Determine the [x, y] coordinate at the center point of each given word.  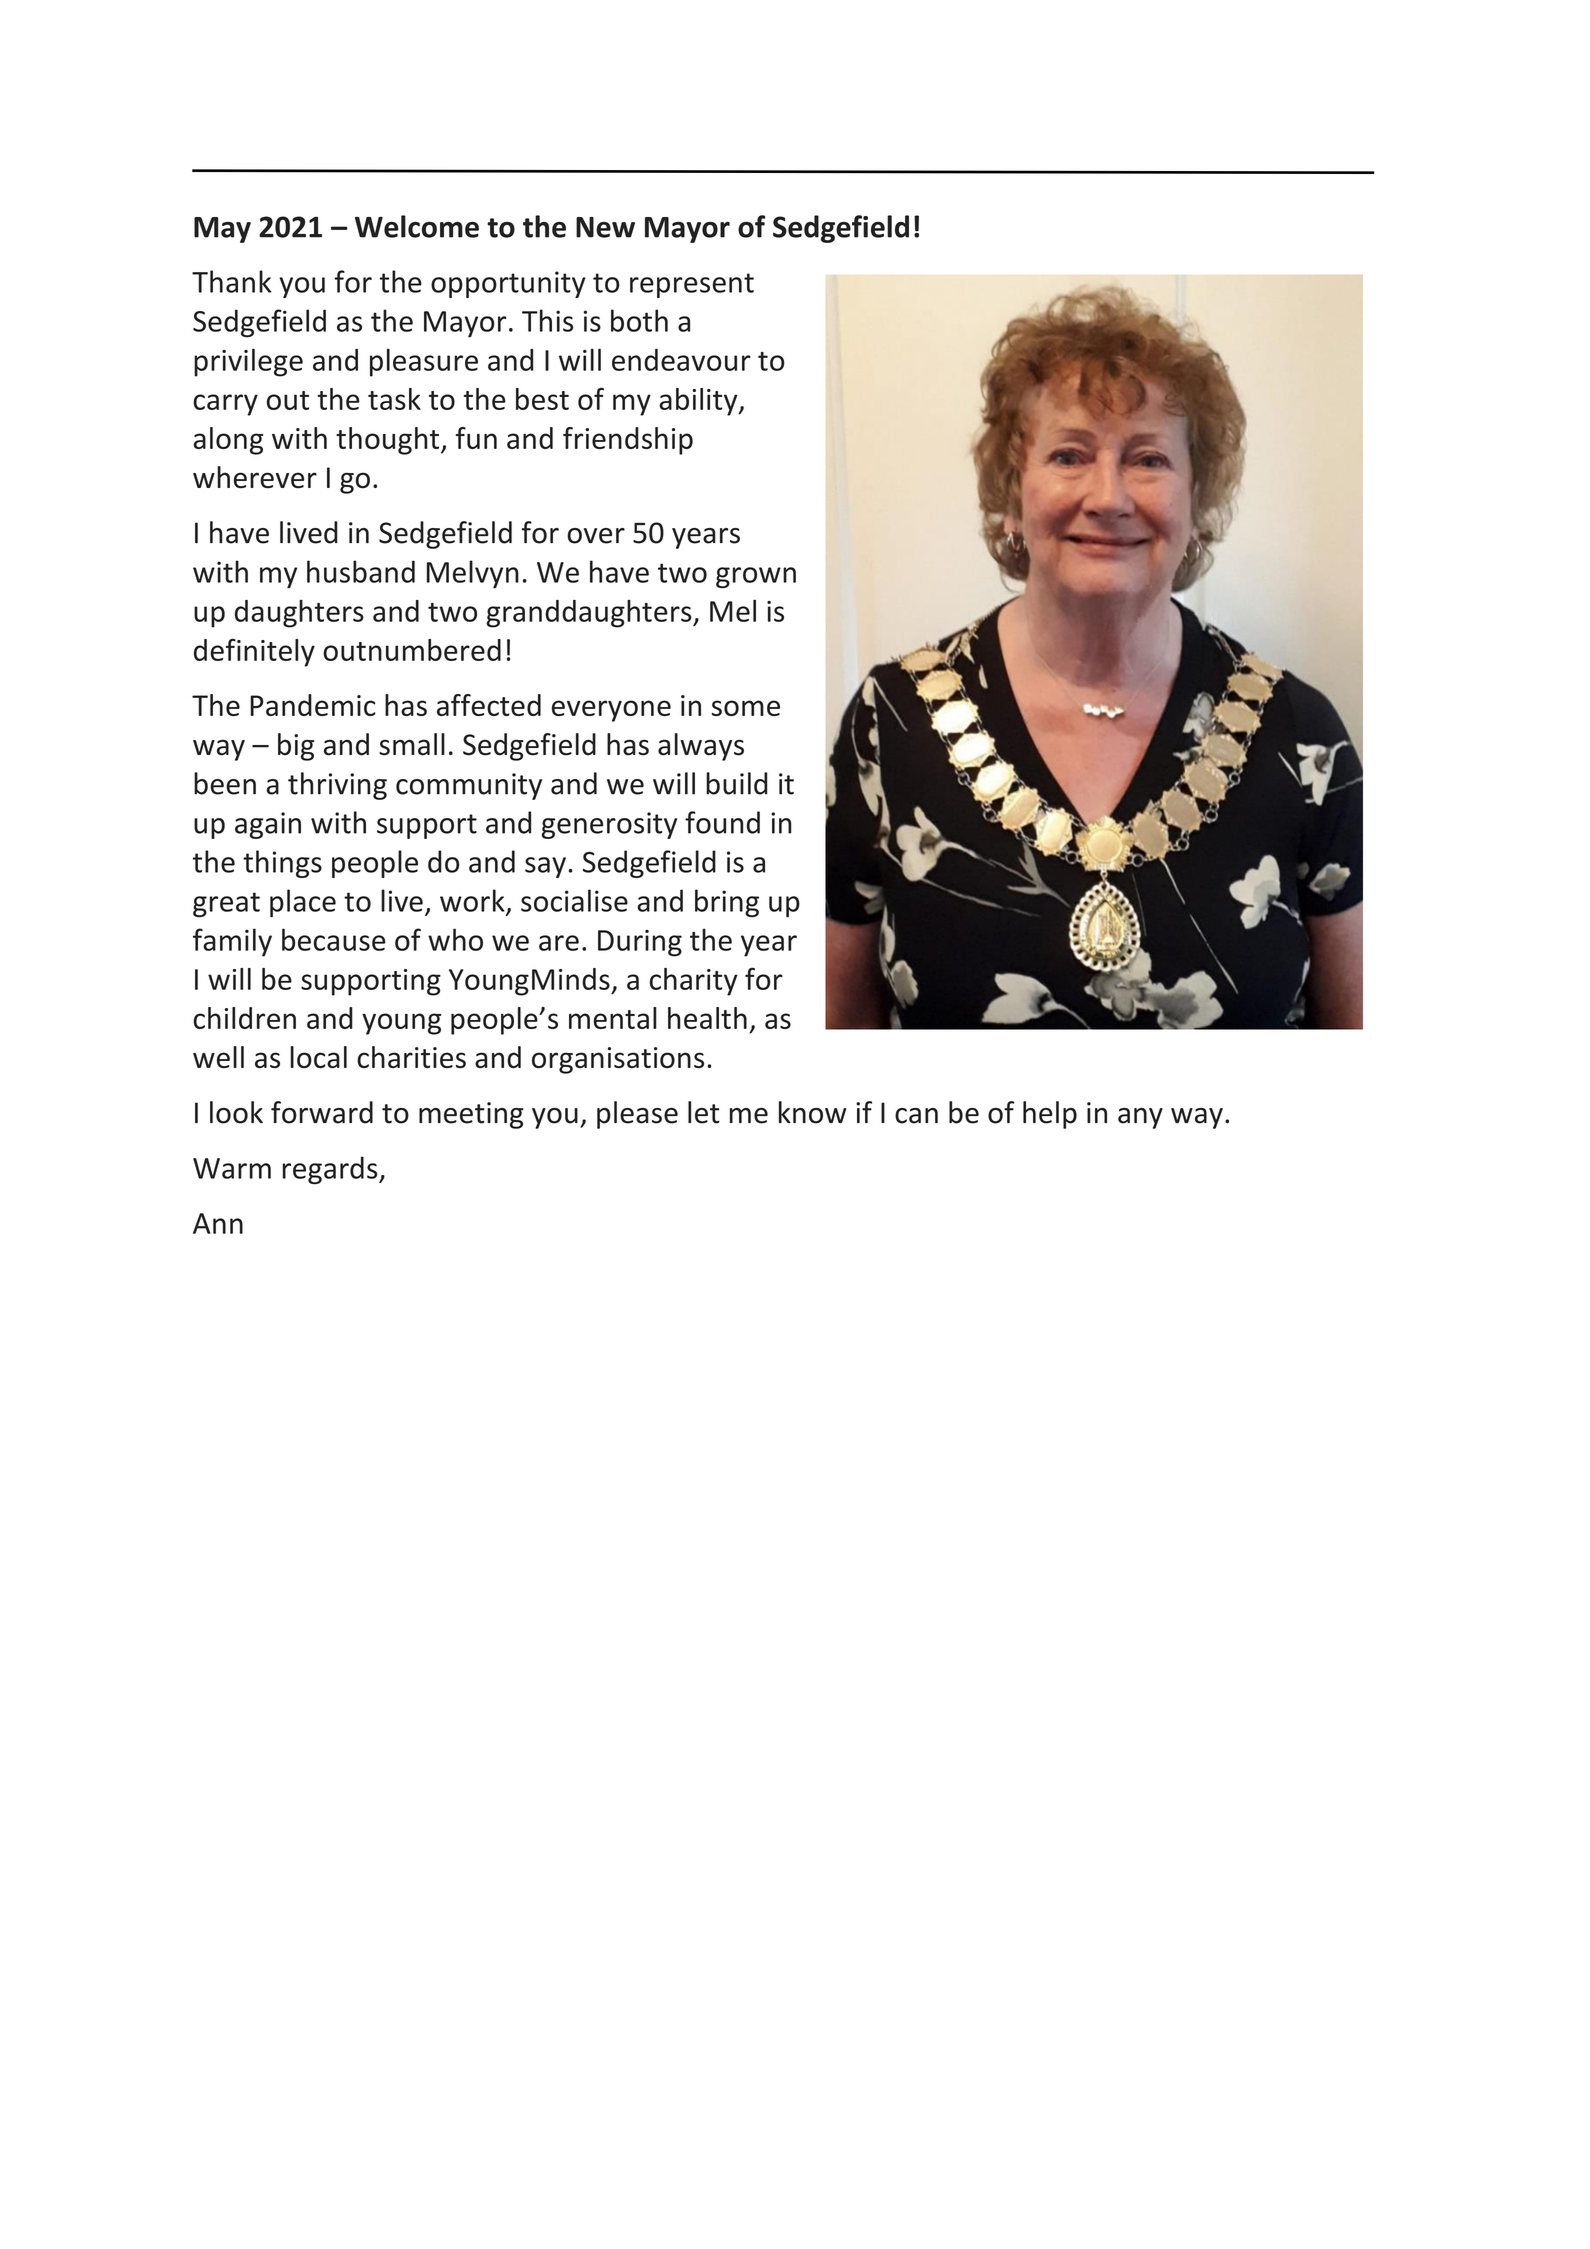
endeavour [681, 360]
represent [692, 285]
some [746, 708]
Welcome [417, 226]
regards [331, 1170]
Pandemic [313, 705]
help [1050, 1115]
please [637, 1115]
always [701, 747]
